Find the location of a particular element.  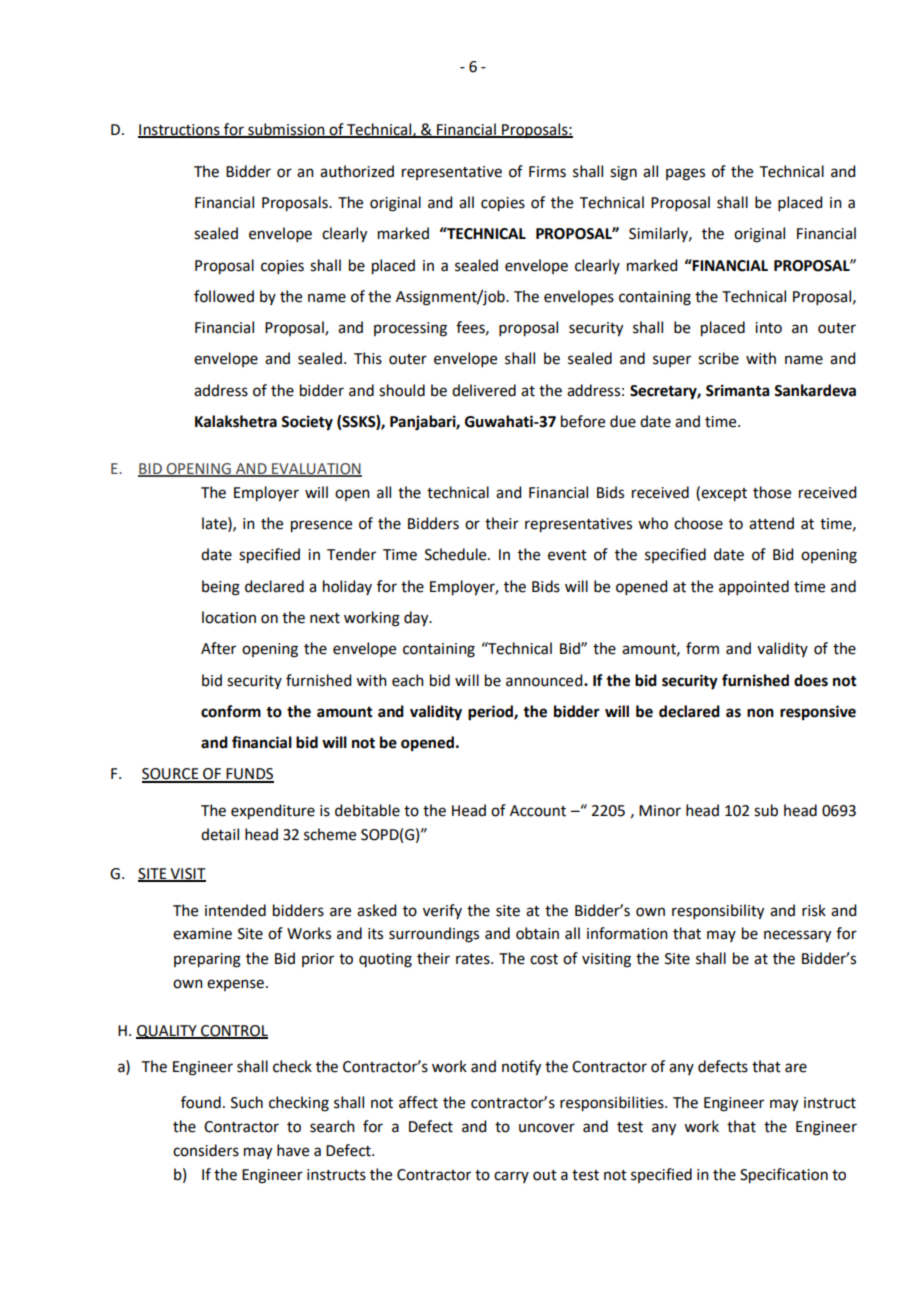

considers is located at coordinates (206, 1150).
